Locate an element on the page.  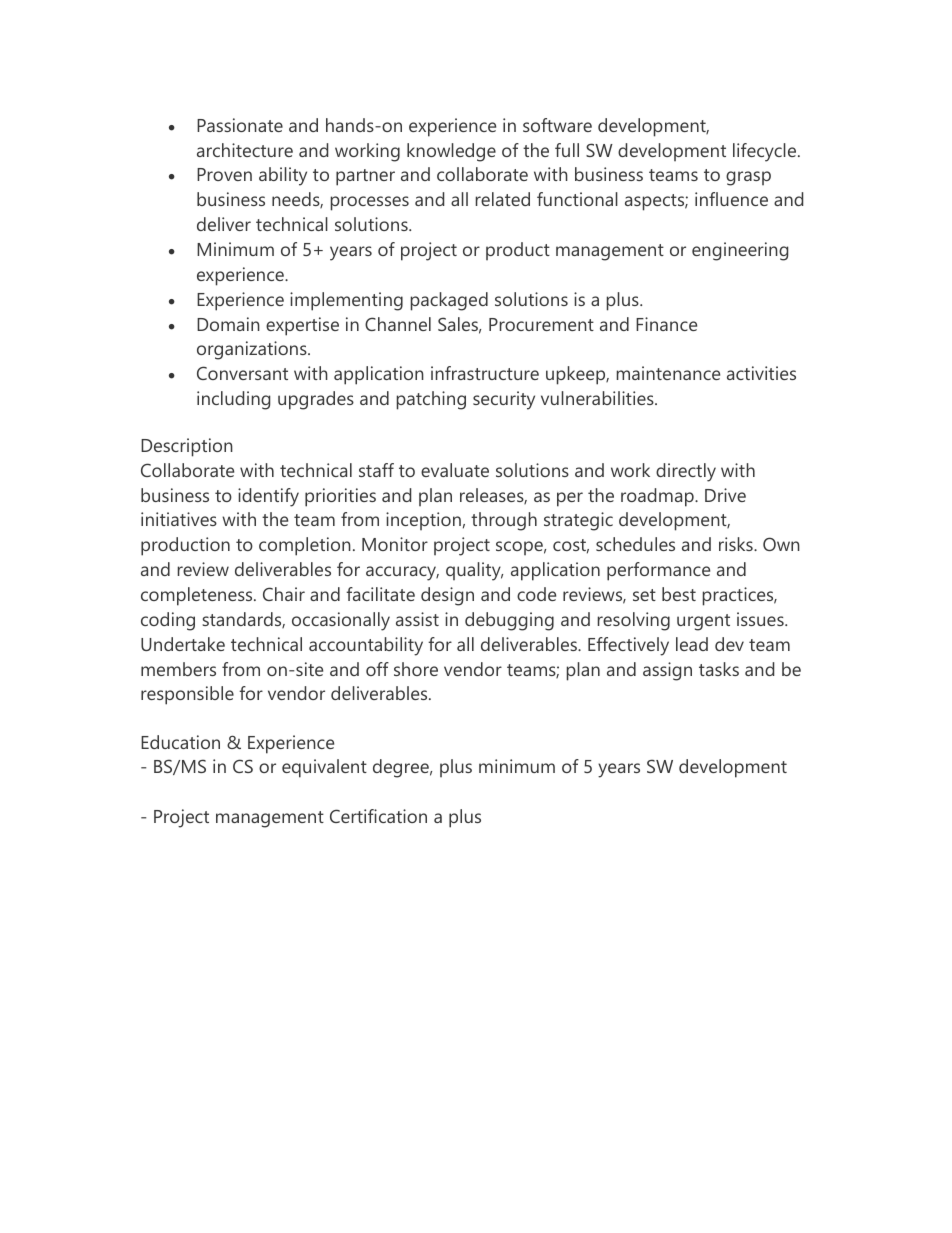
identify is located at coordinates (268, 497).
